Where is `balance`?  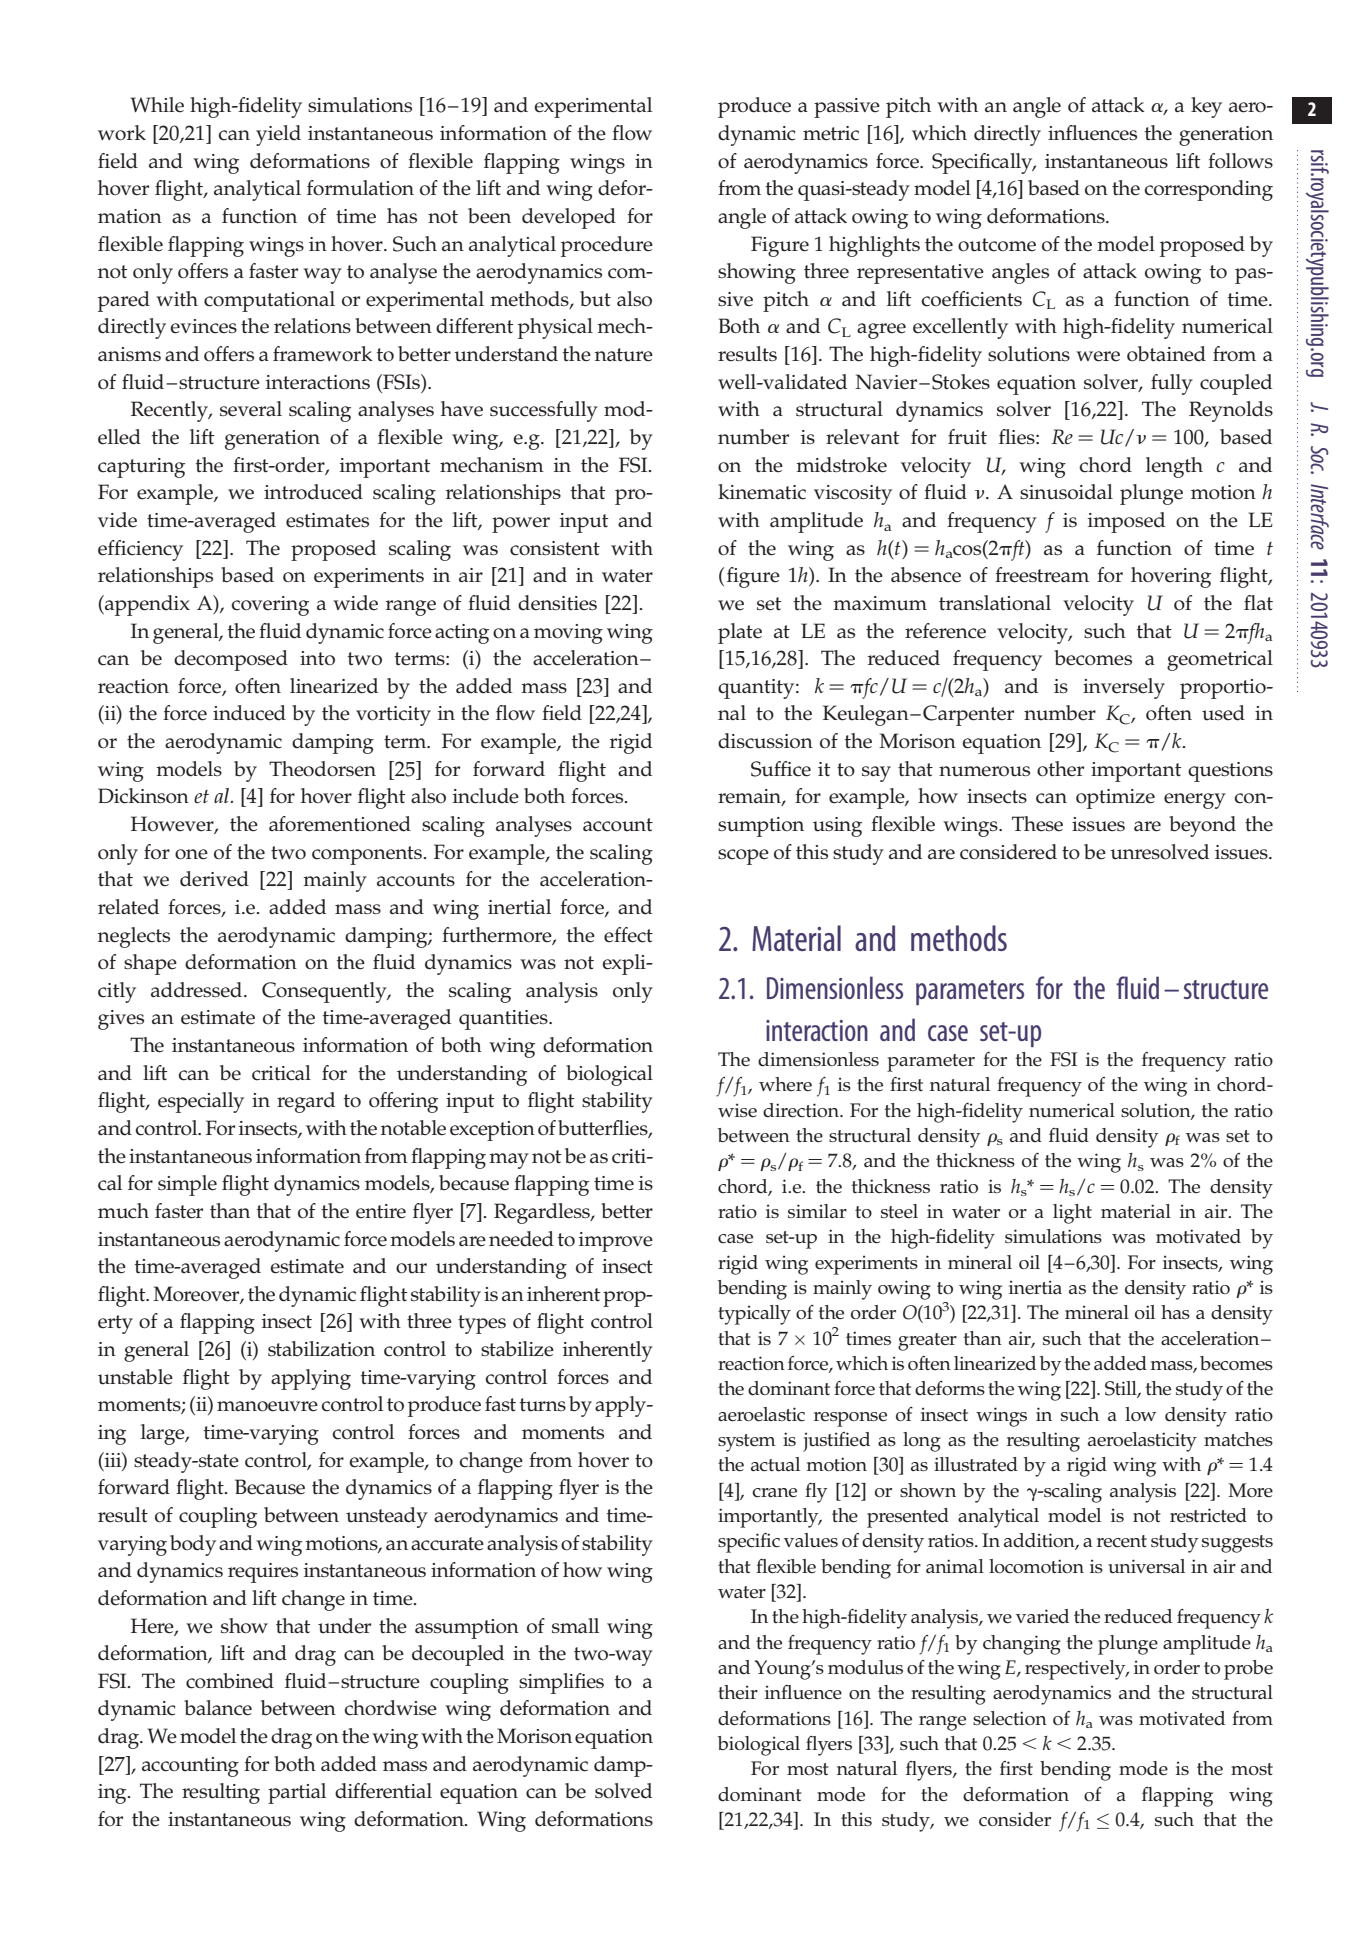 balance is located at coordinates (218, 1708).
